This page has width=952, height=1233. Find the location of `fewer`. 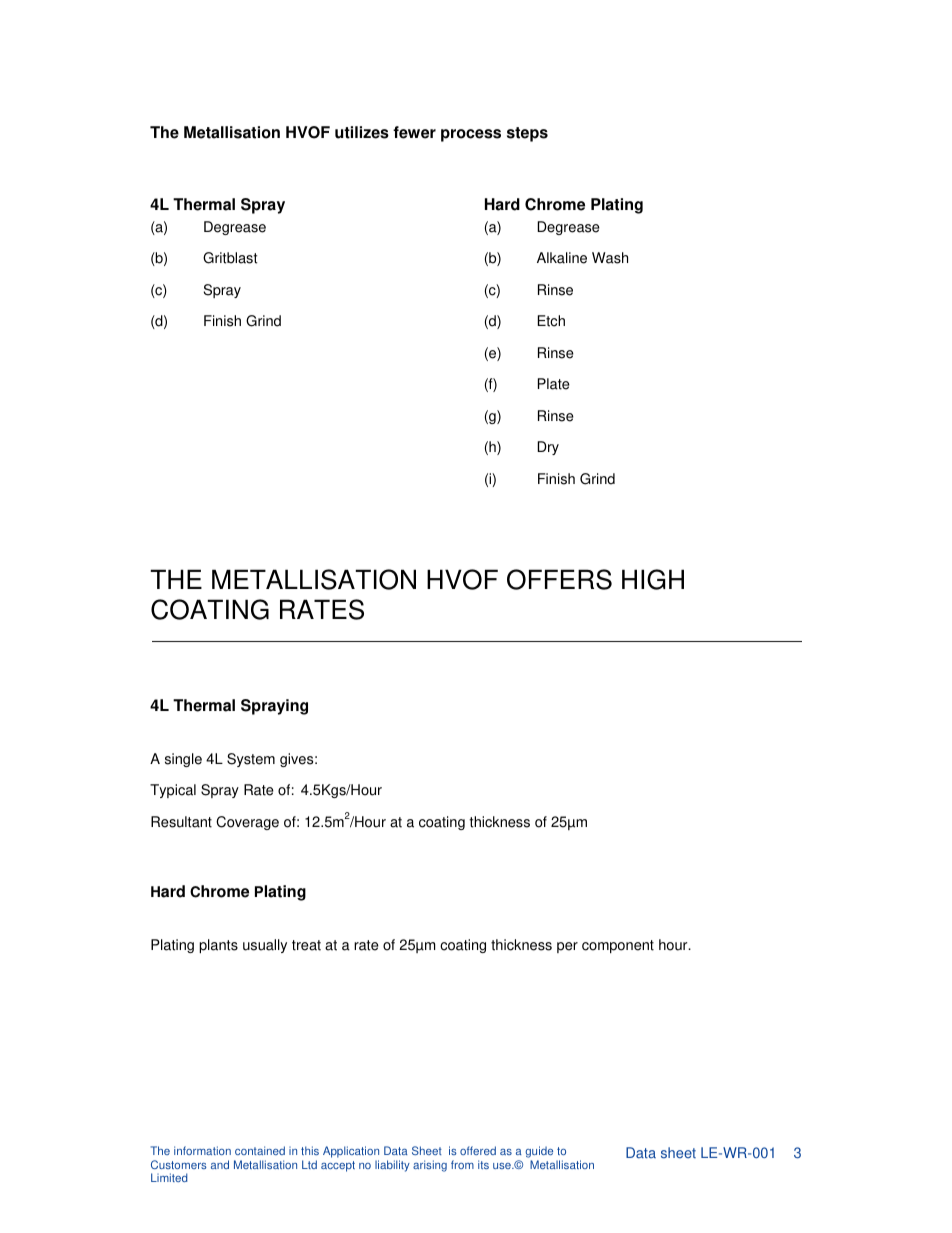

fewer is located at coordinates (414, 132).
